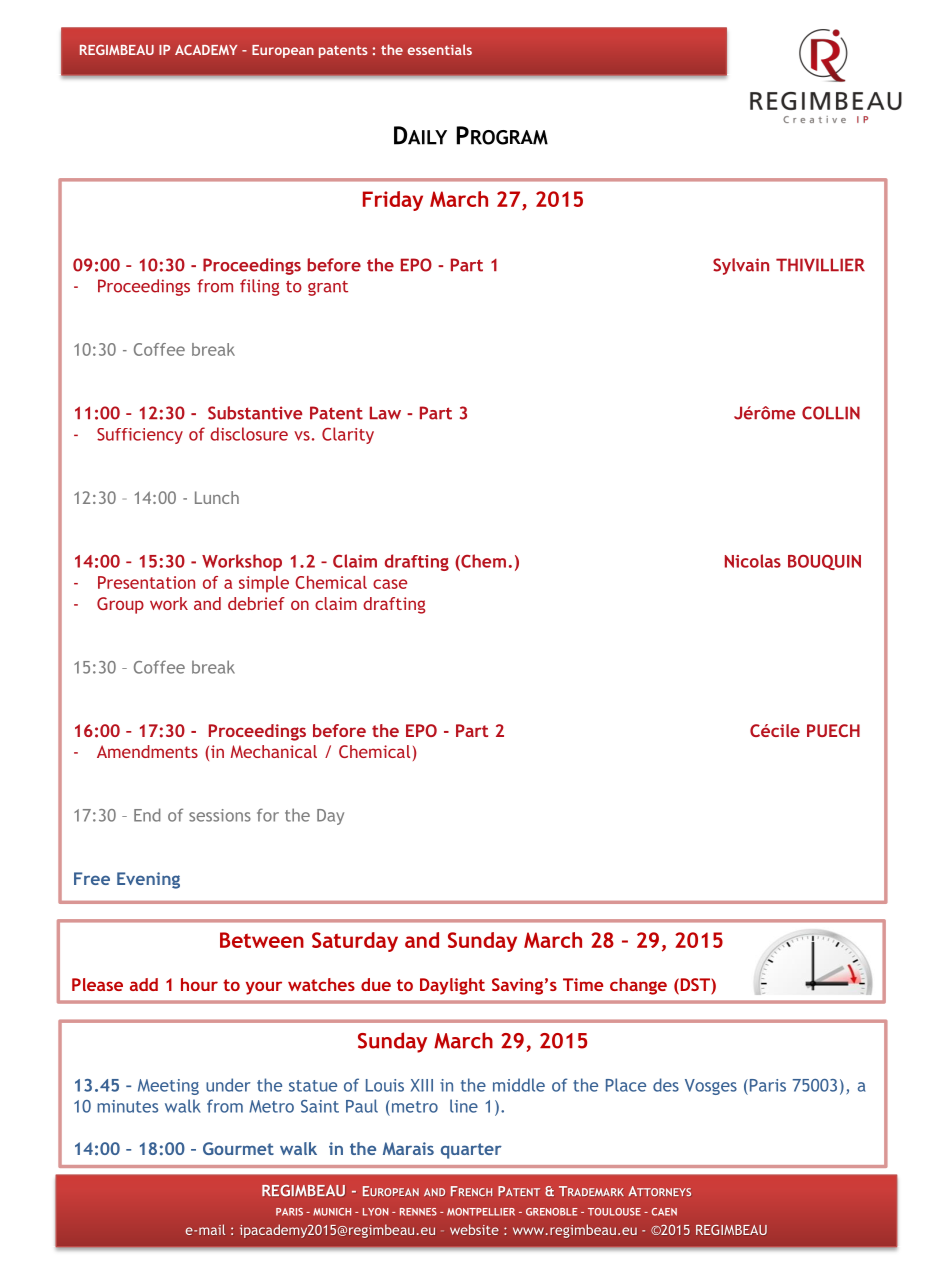 The height and width of the document is (1270, 952). Describe the element at coordinates (638, 986) in the document. I see `change` at that location.
